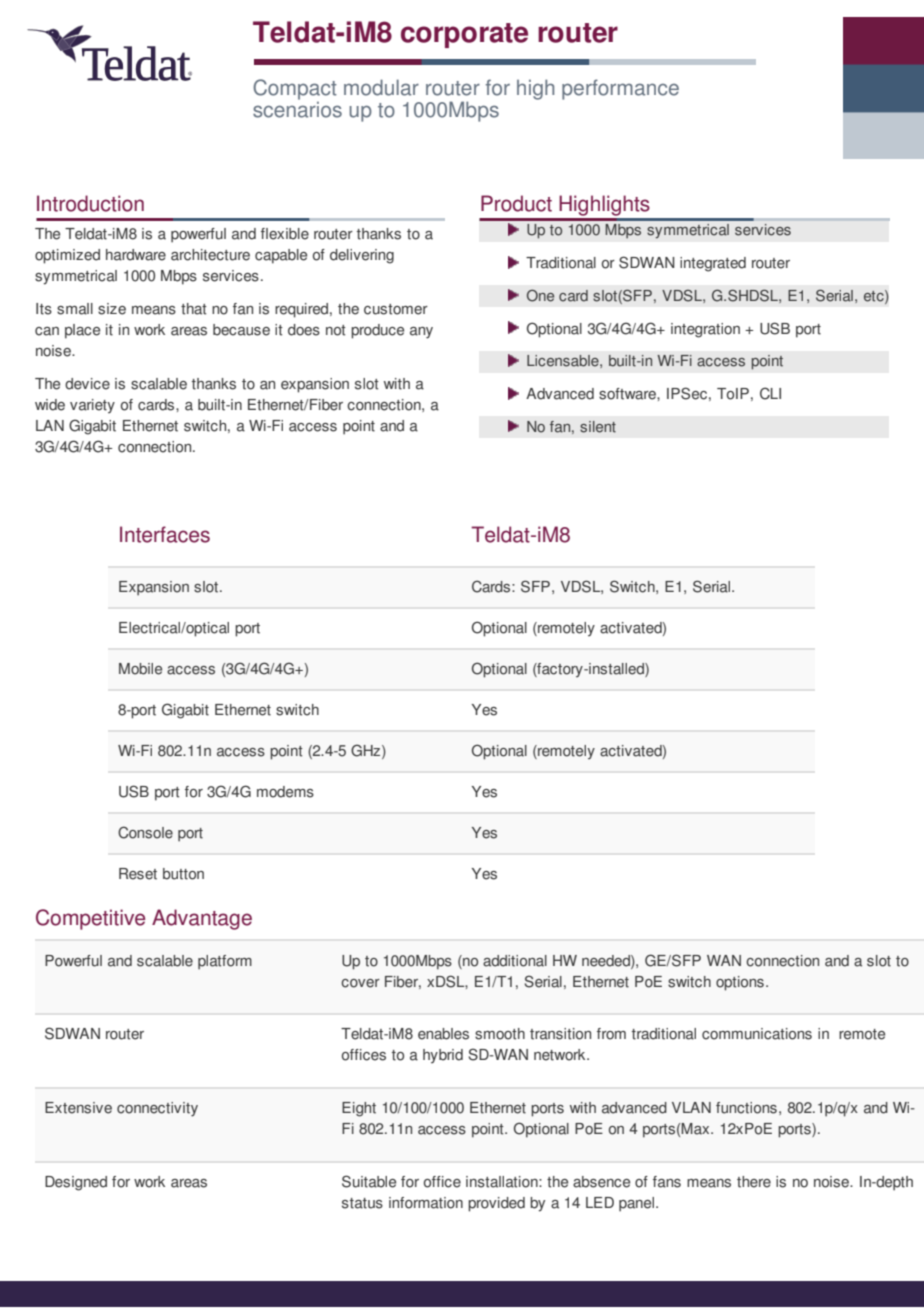  Describe the element at coordinates (285, 792) in the document. I see `modems` at that location.
